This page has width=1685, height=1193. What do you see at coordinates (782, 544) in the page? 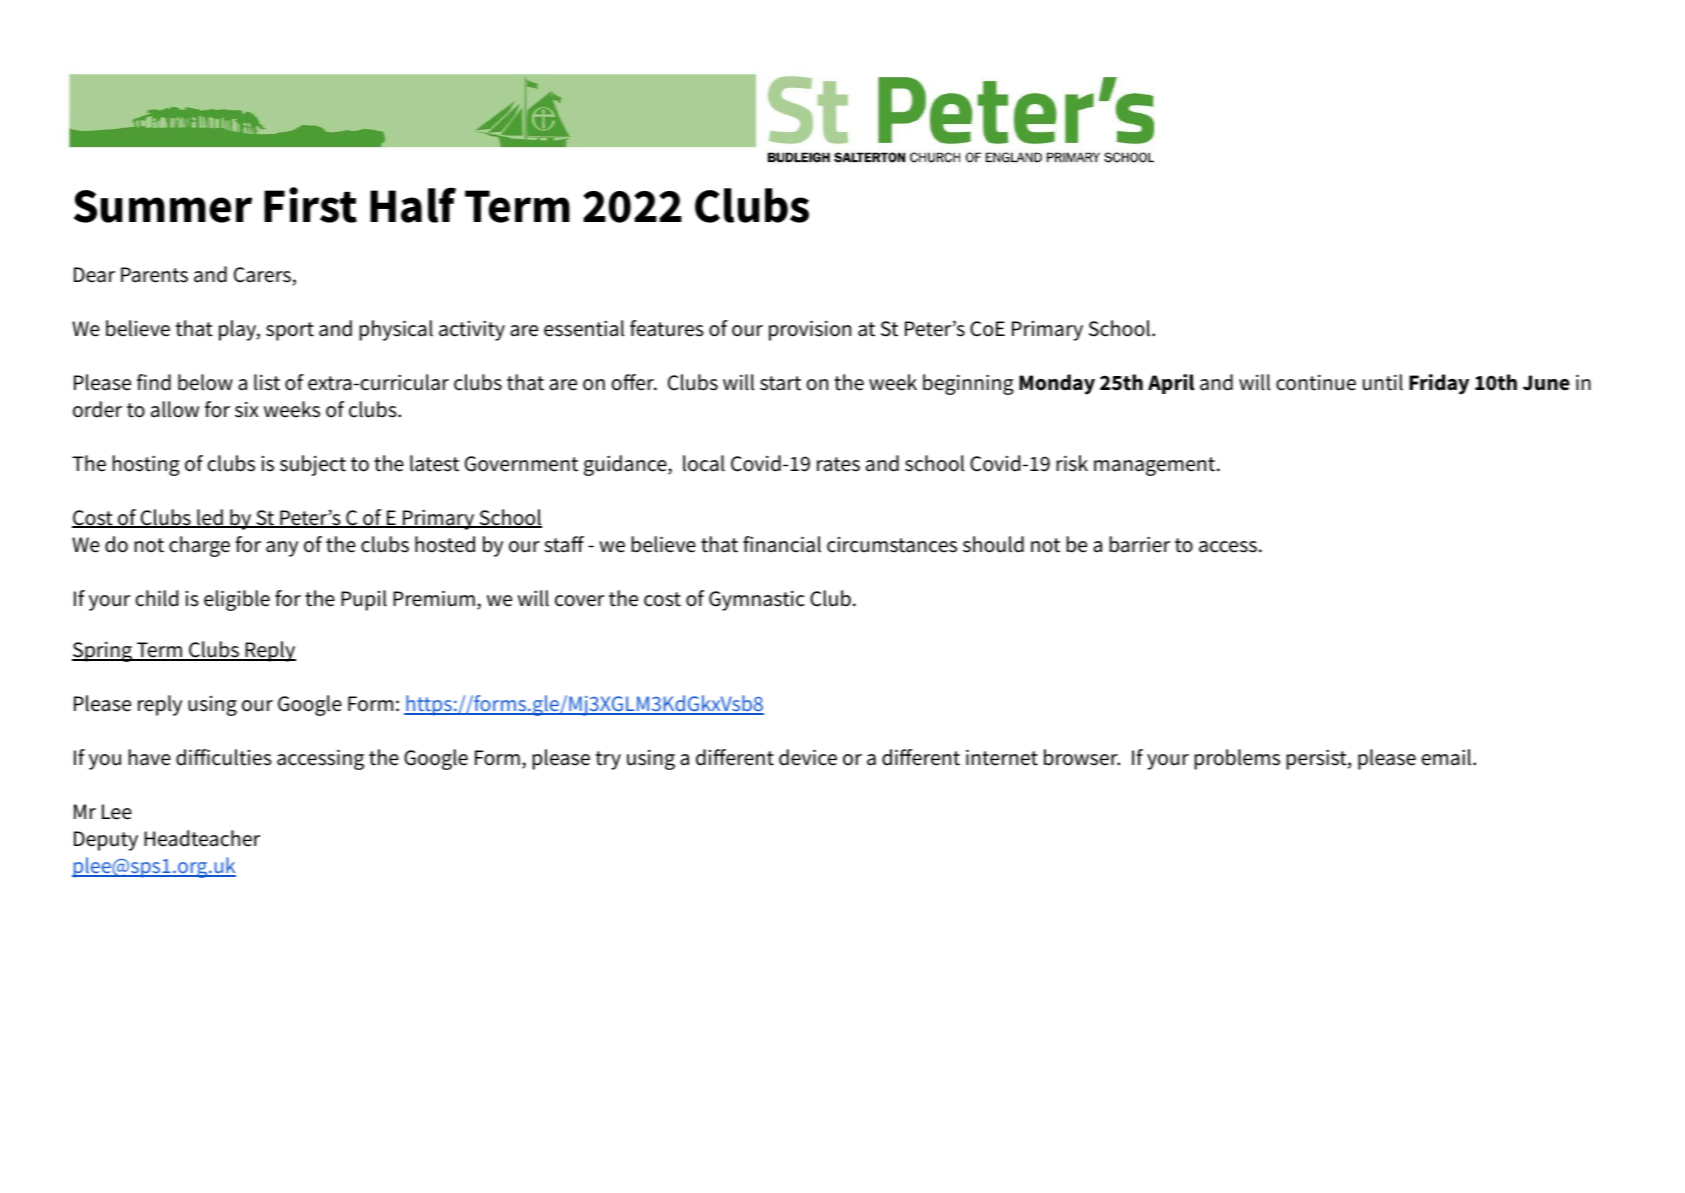
I see `financial` at bounding box center [782, 544].
